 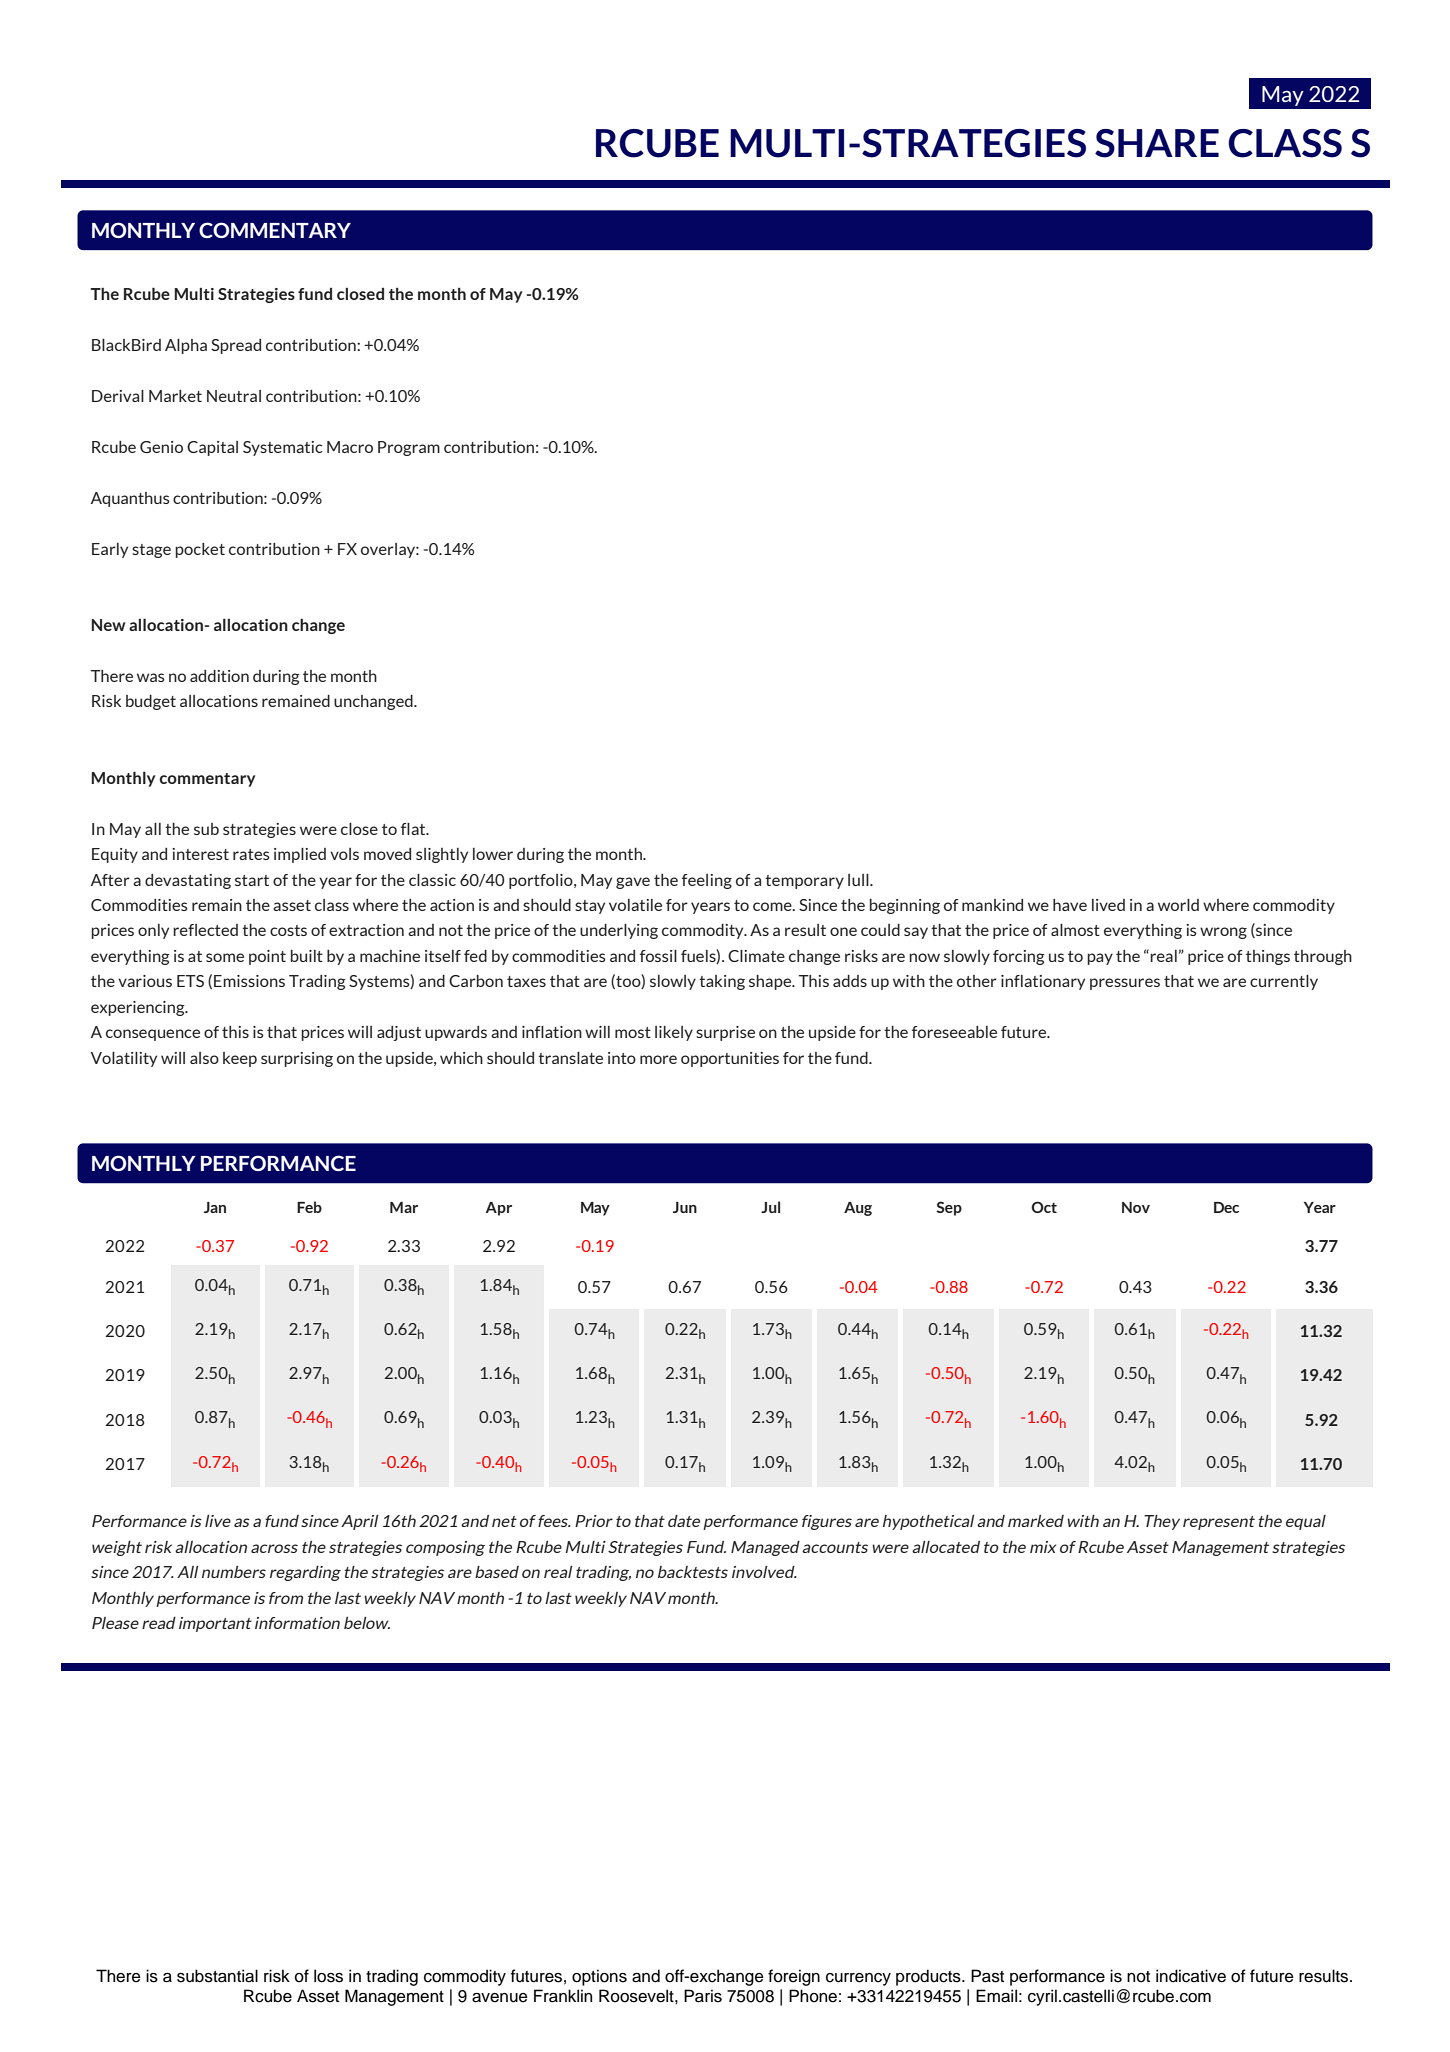 What do you see at coordinates (1178, 905) in the screenshot?
I see `world` at bounding box center [1178, 905].
